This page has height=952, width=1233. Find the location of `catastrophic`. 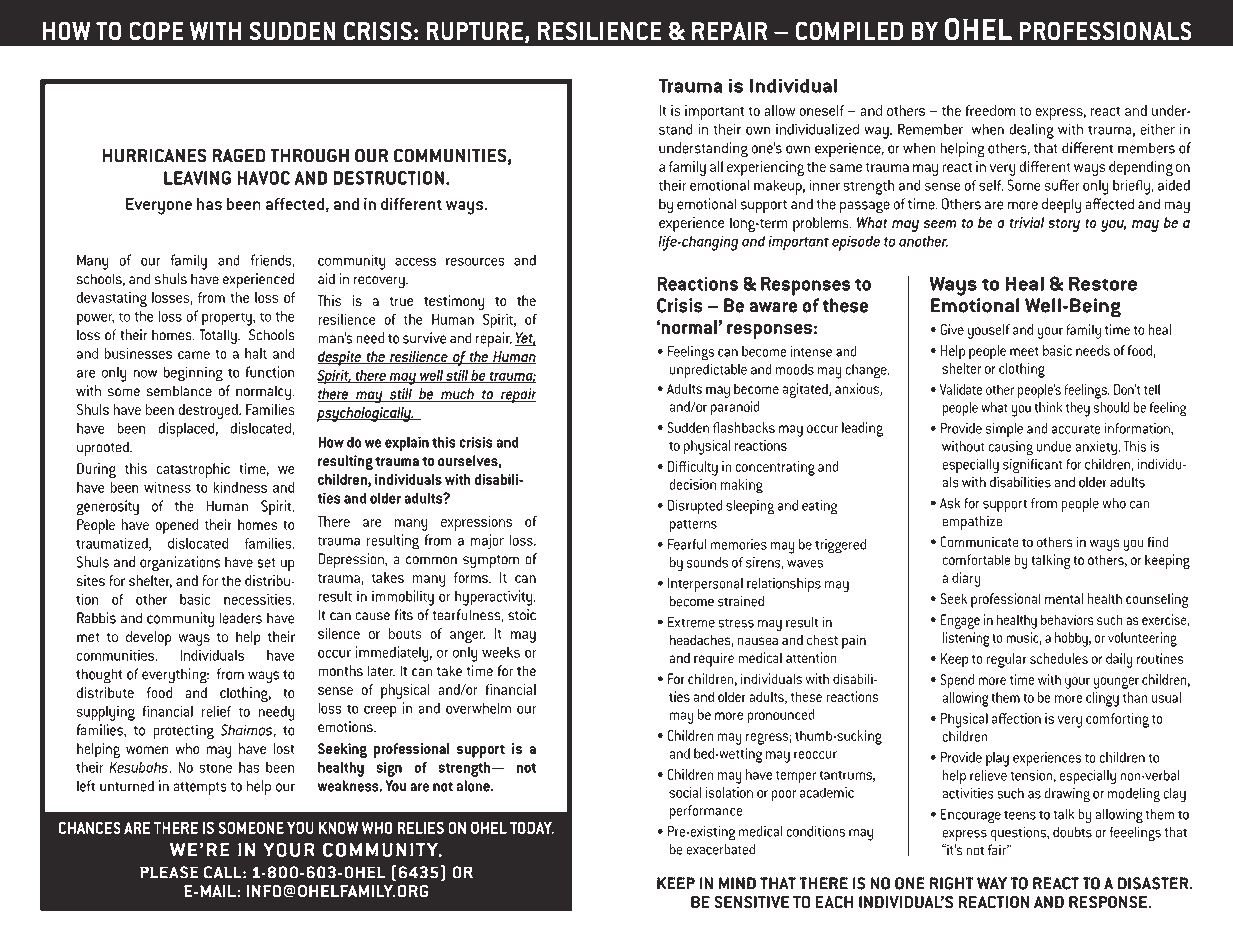

catastrophic is located at coordinates (193, 470).
